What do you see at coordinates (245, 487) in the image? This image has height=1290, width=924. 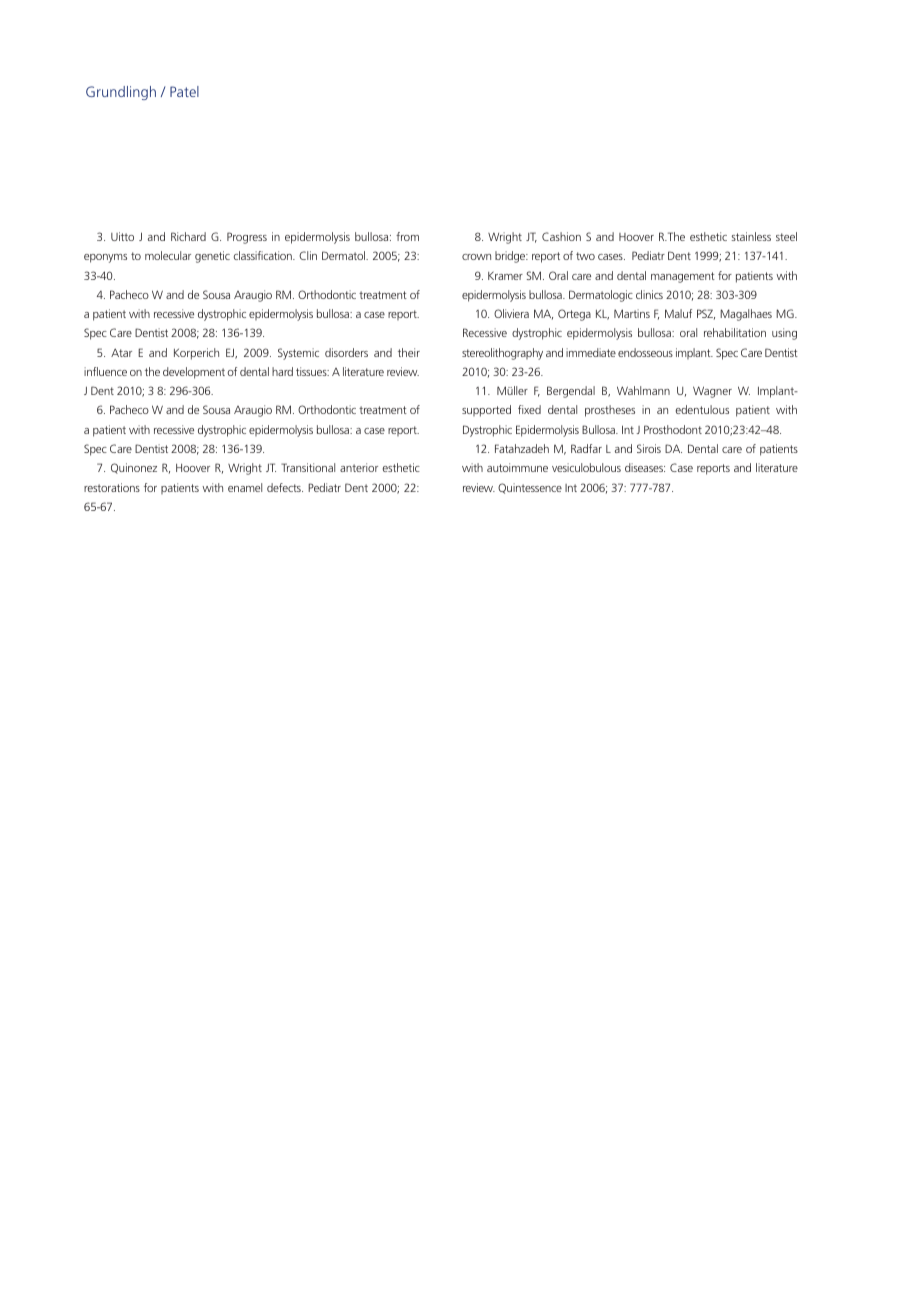 I see `enamel` at bounding box center [245, 487].
